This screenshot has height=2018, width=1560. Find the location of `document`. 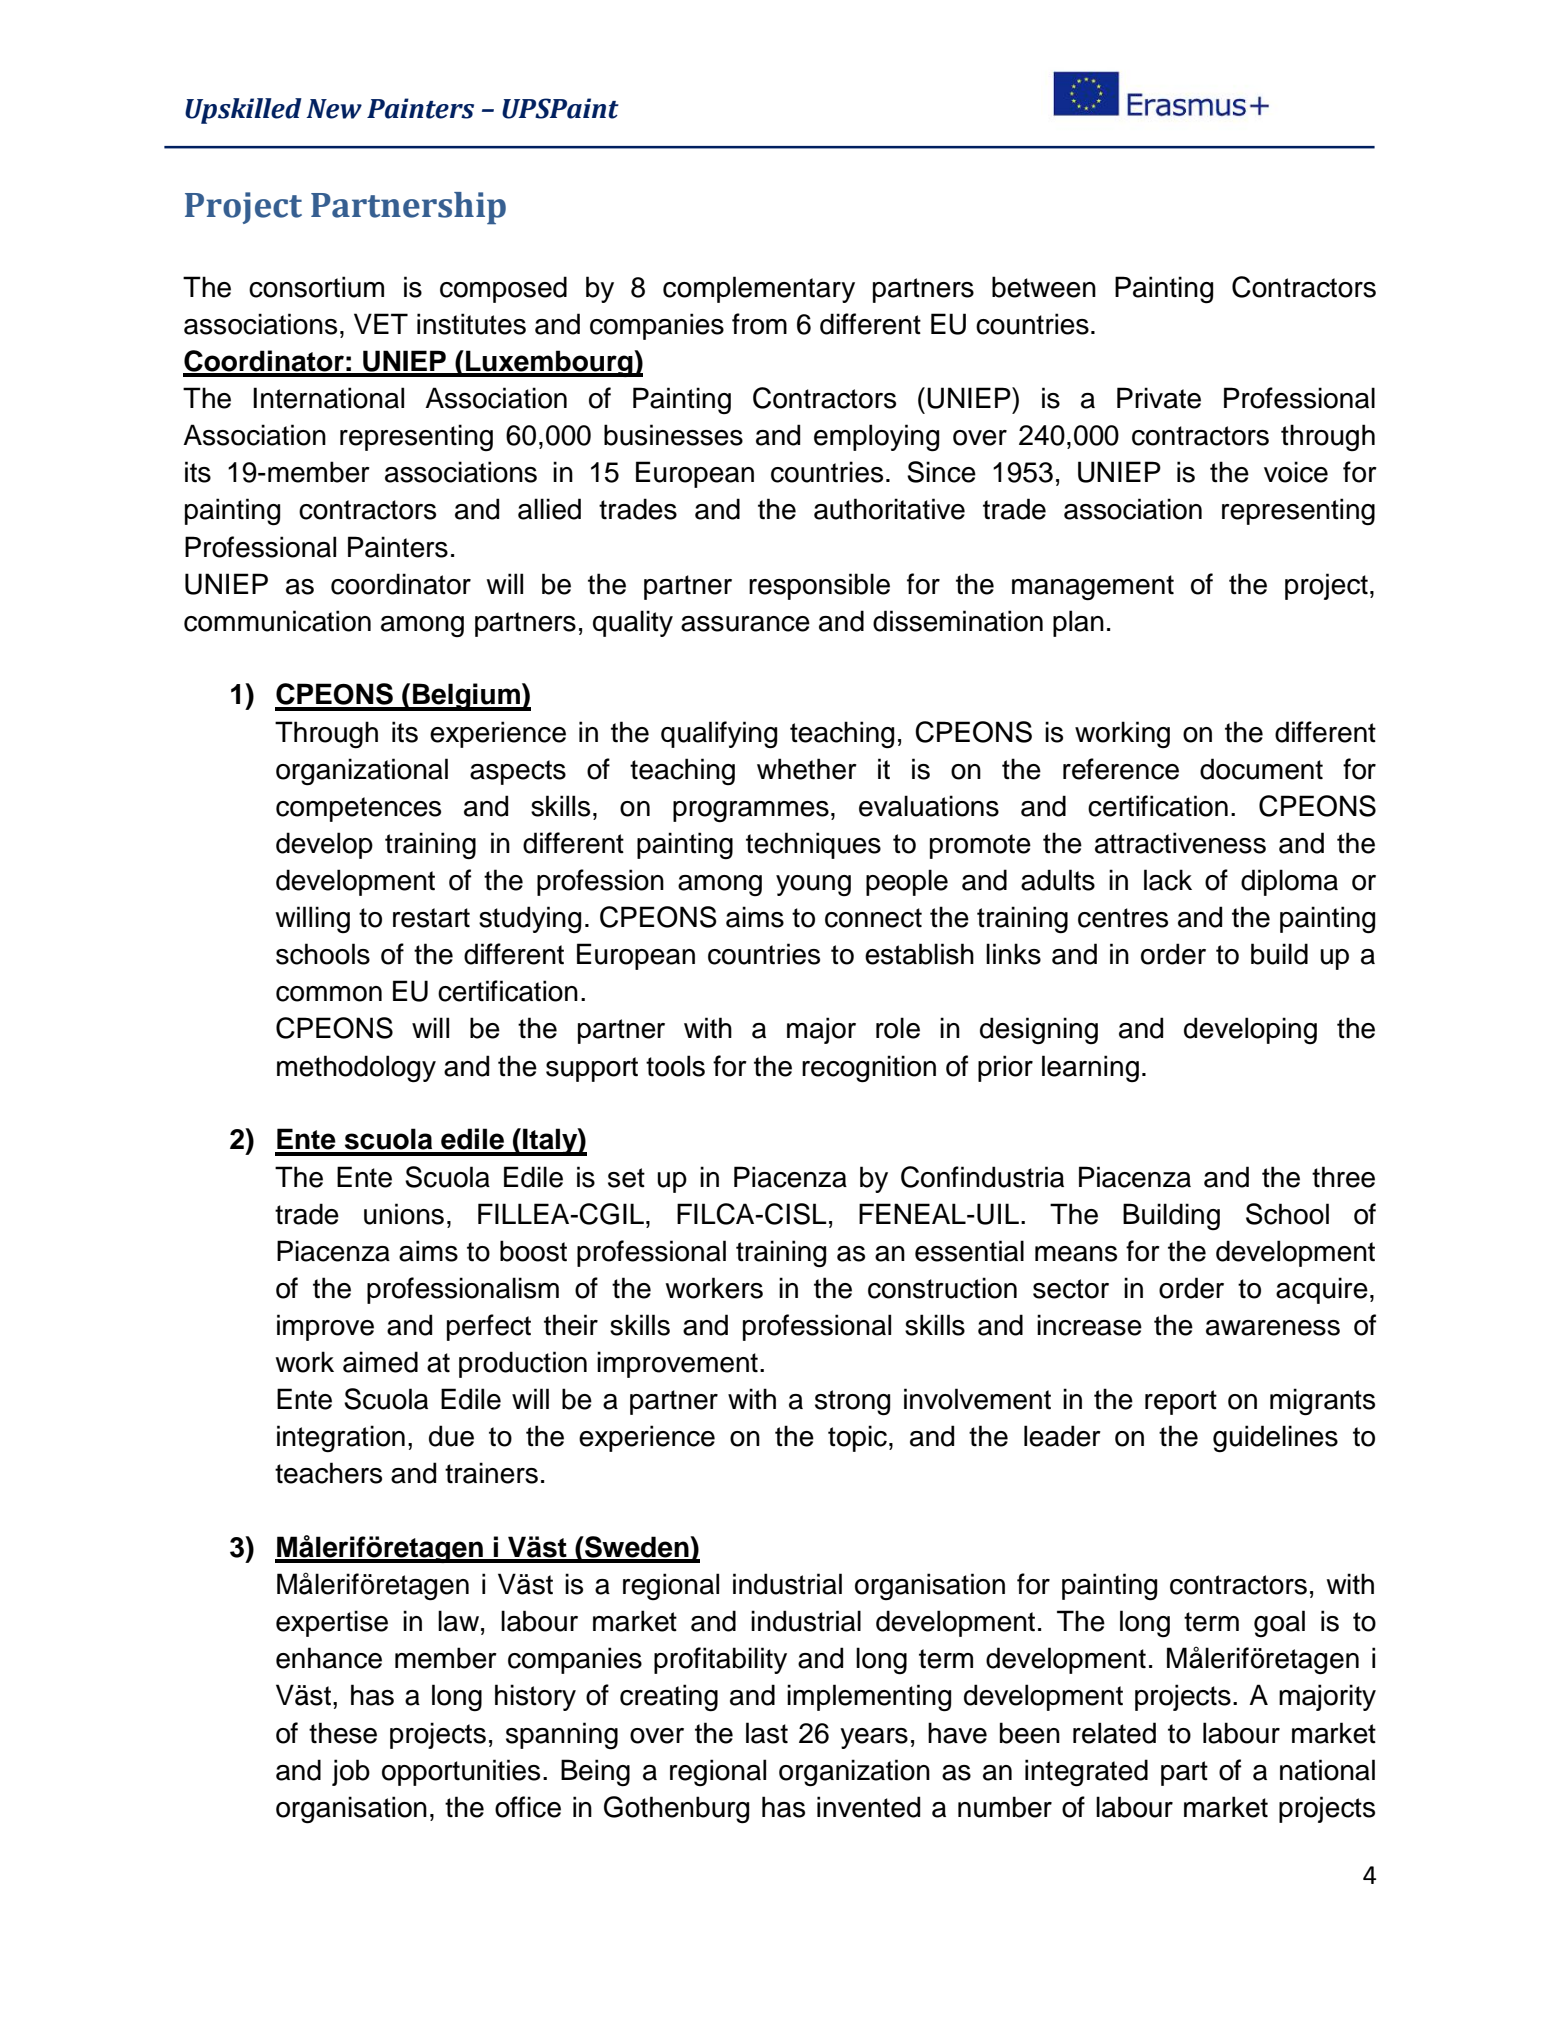

document is located at coordinates (1261, 769).
